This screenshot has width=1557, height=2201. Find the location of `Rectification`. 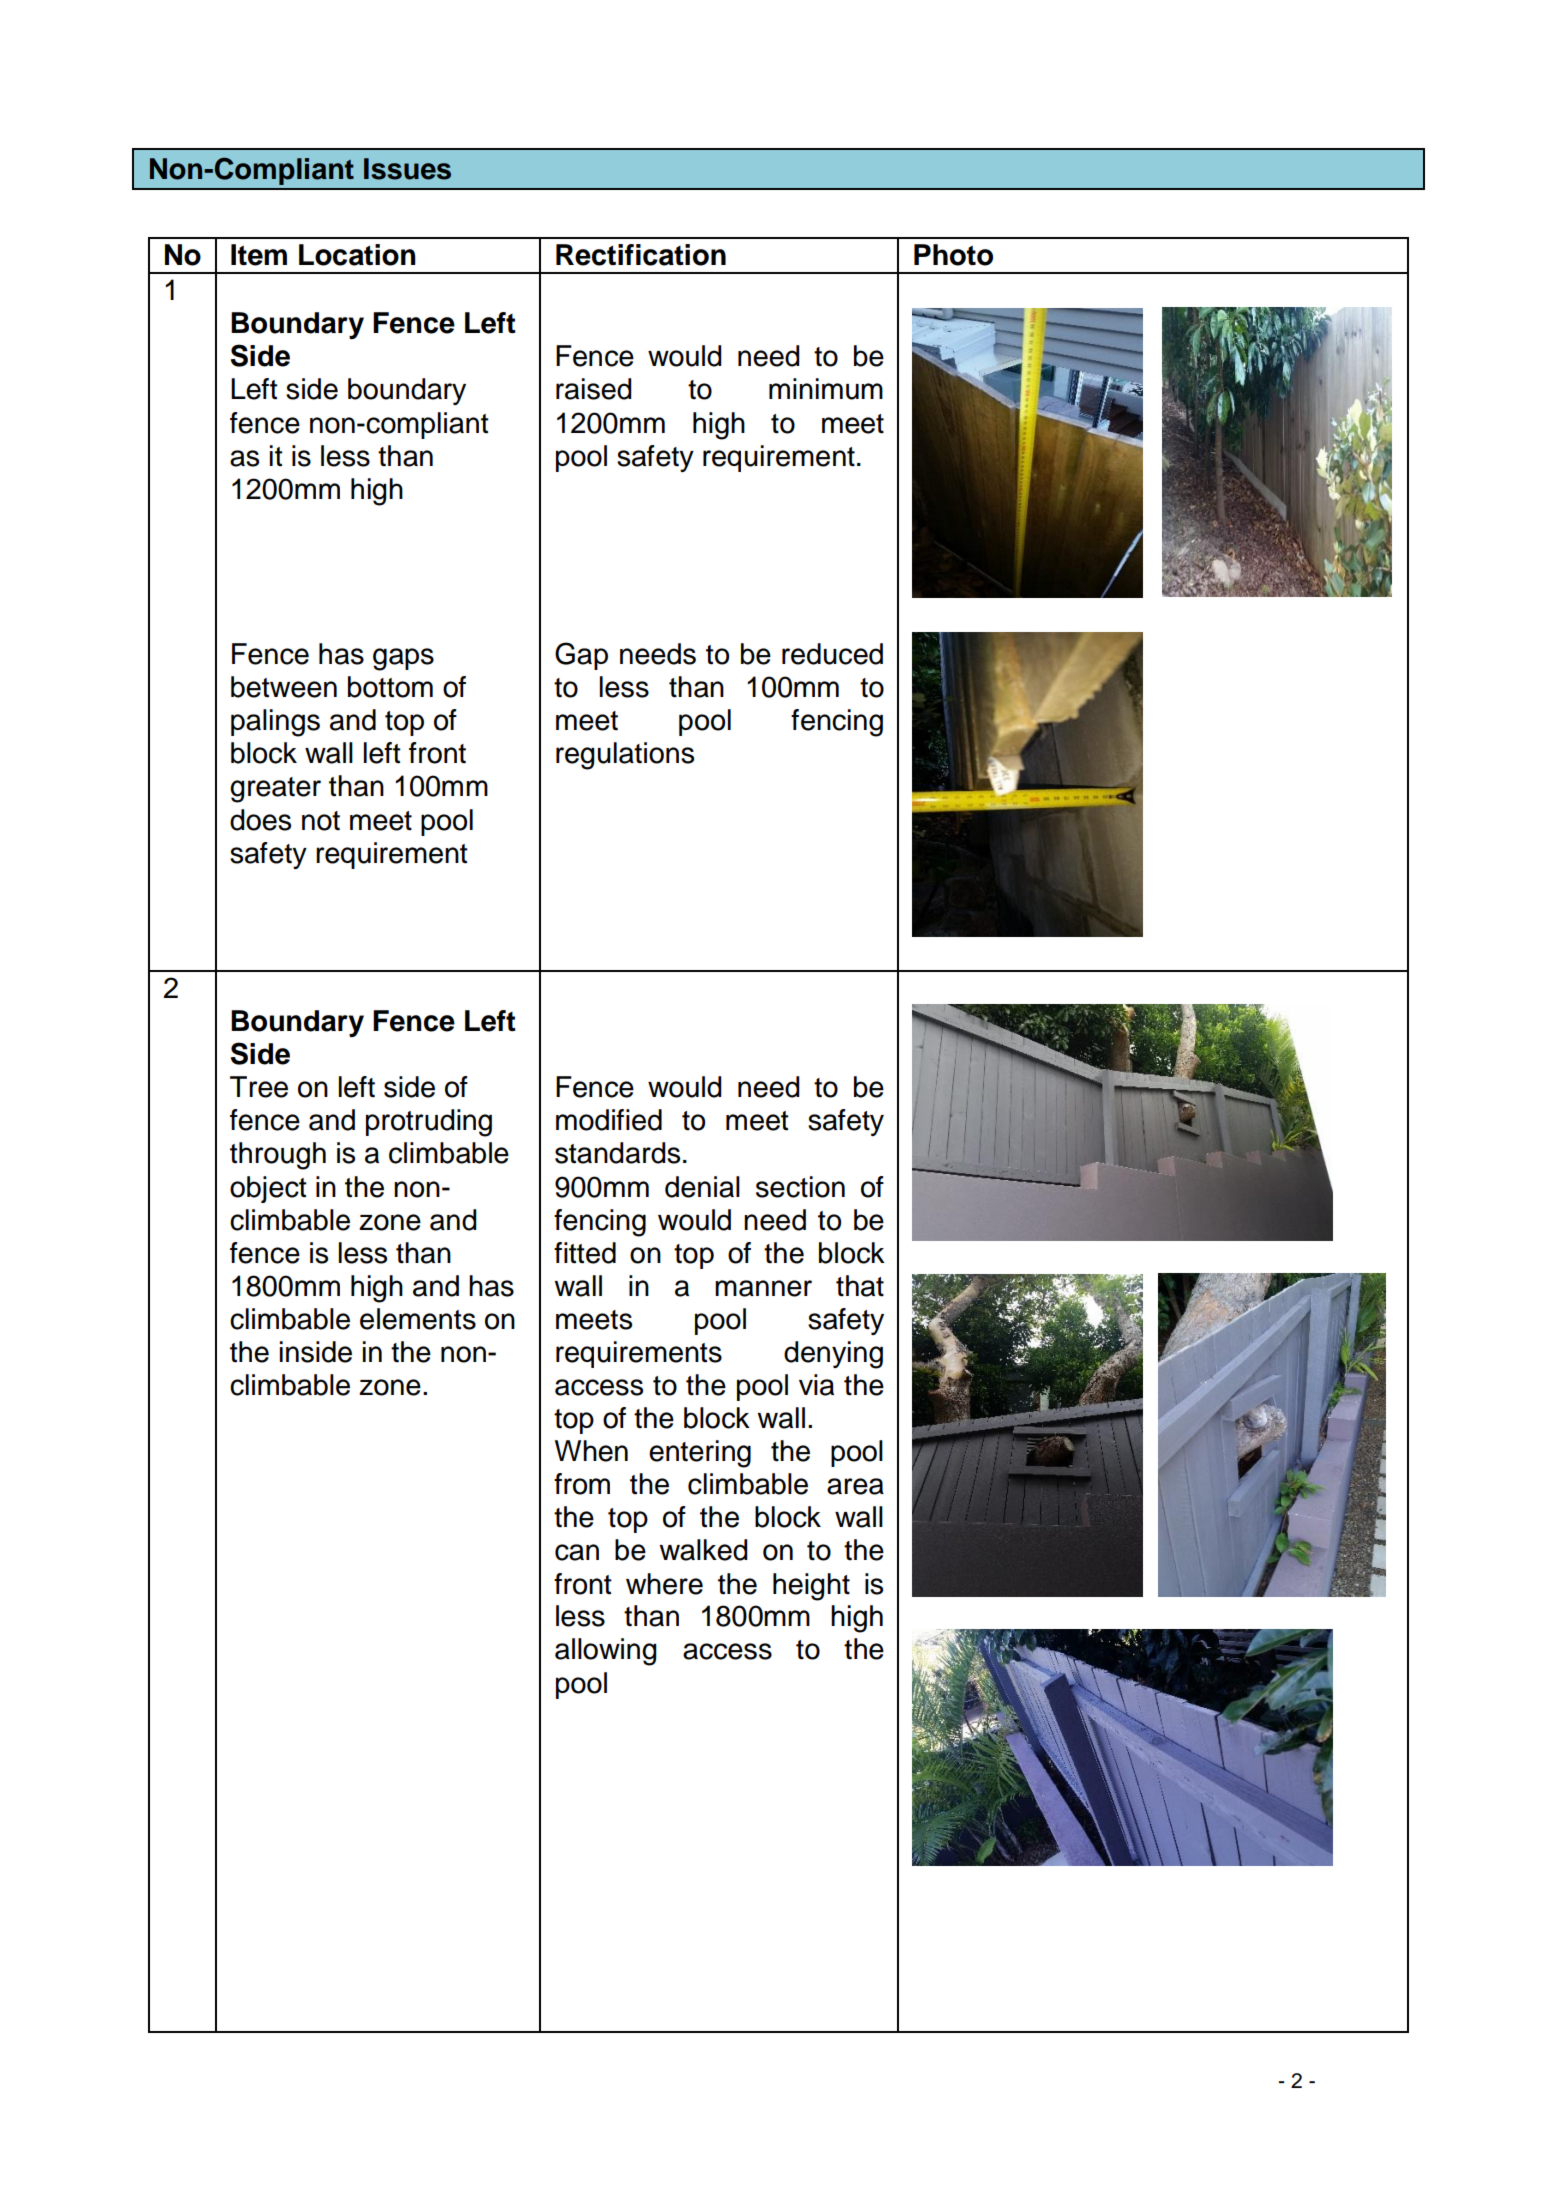

Rectification is located at coordinates (641, 255).
